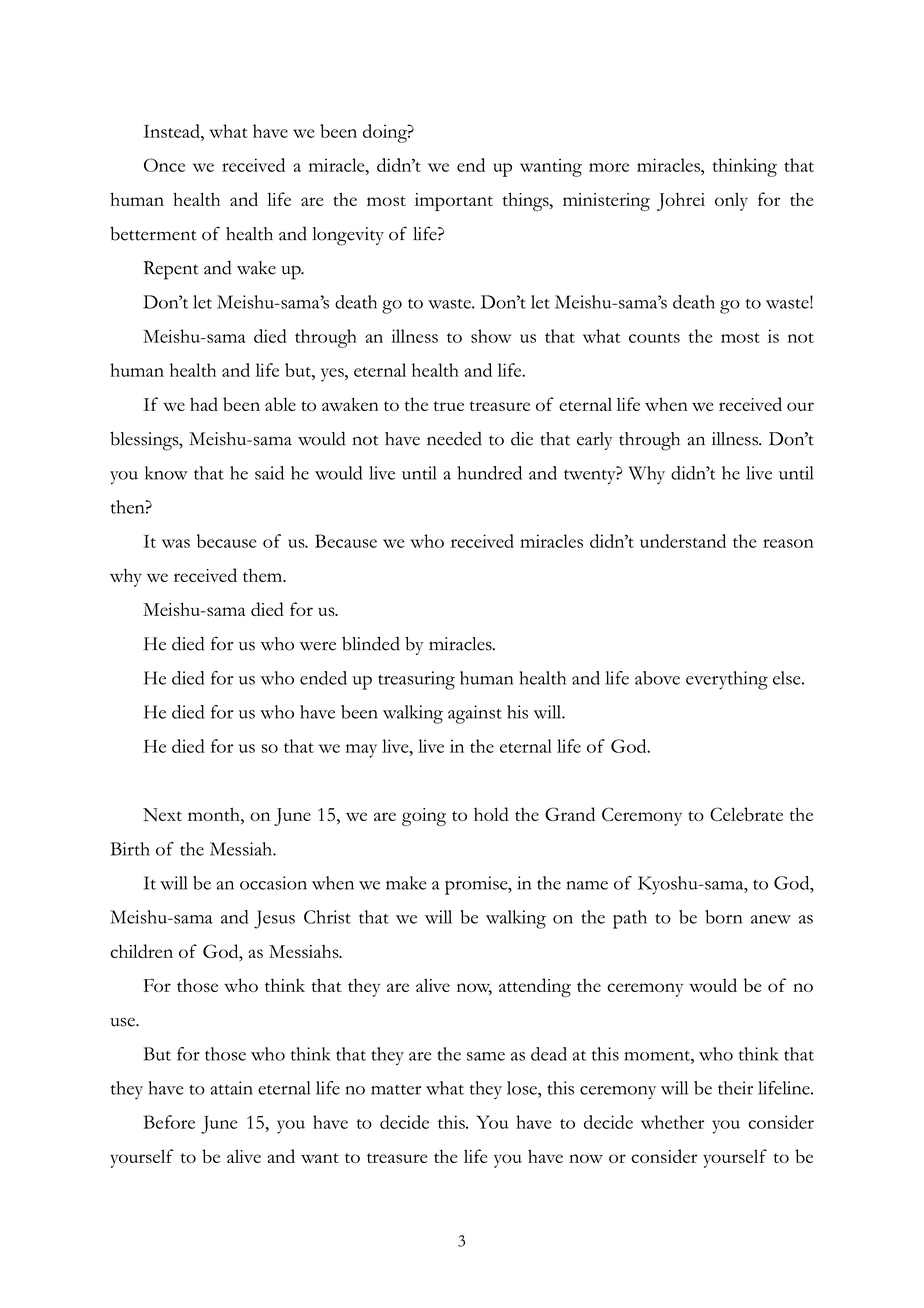  What do you see at coordinates (264, 575) in the document?
I see `them` at bounding box center [264, 575].
